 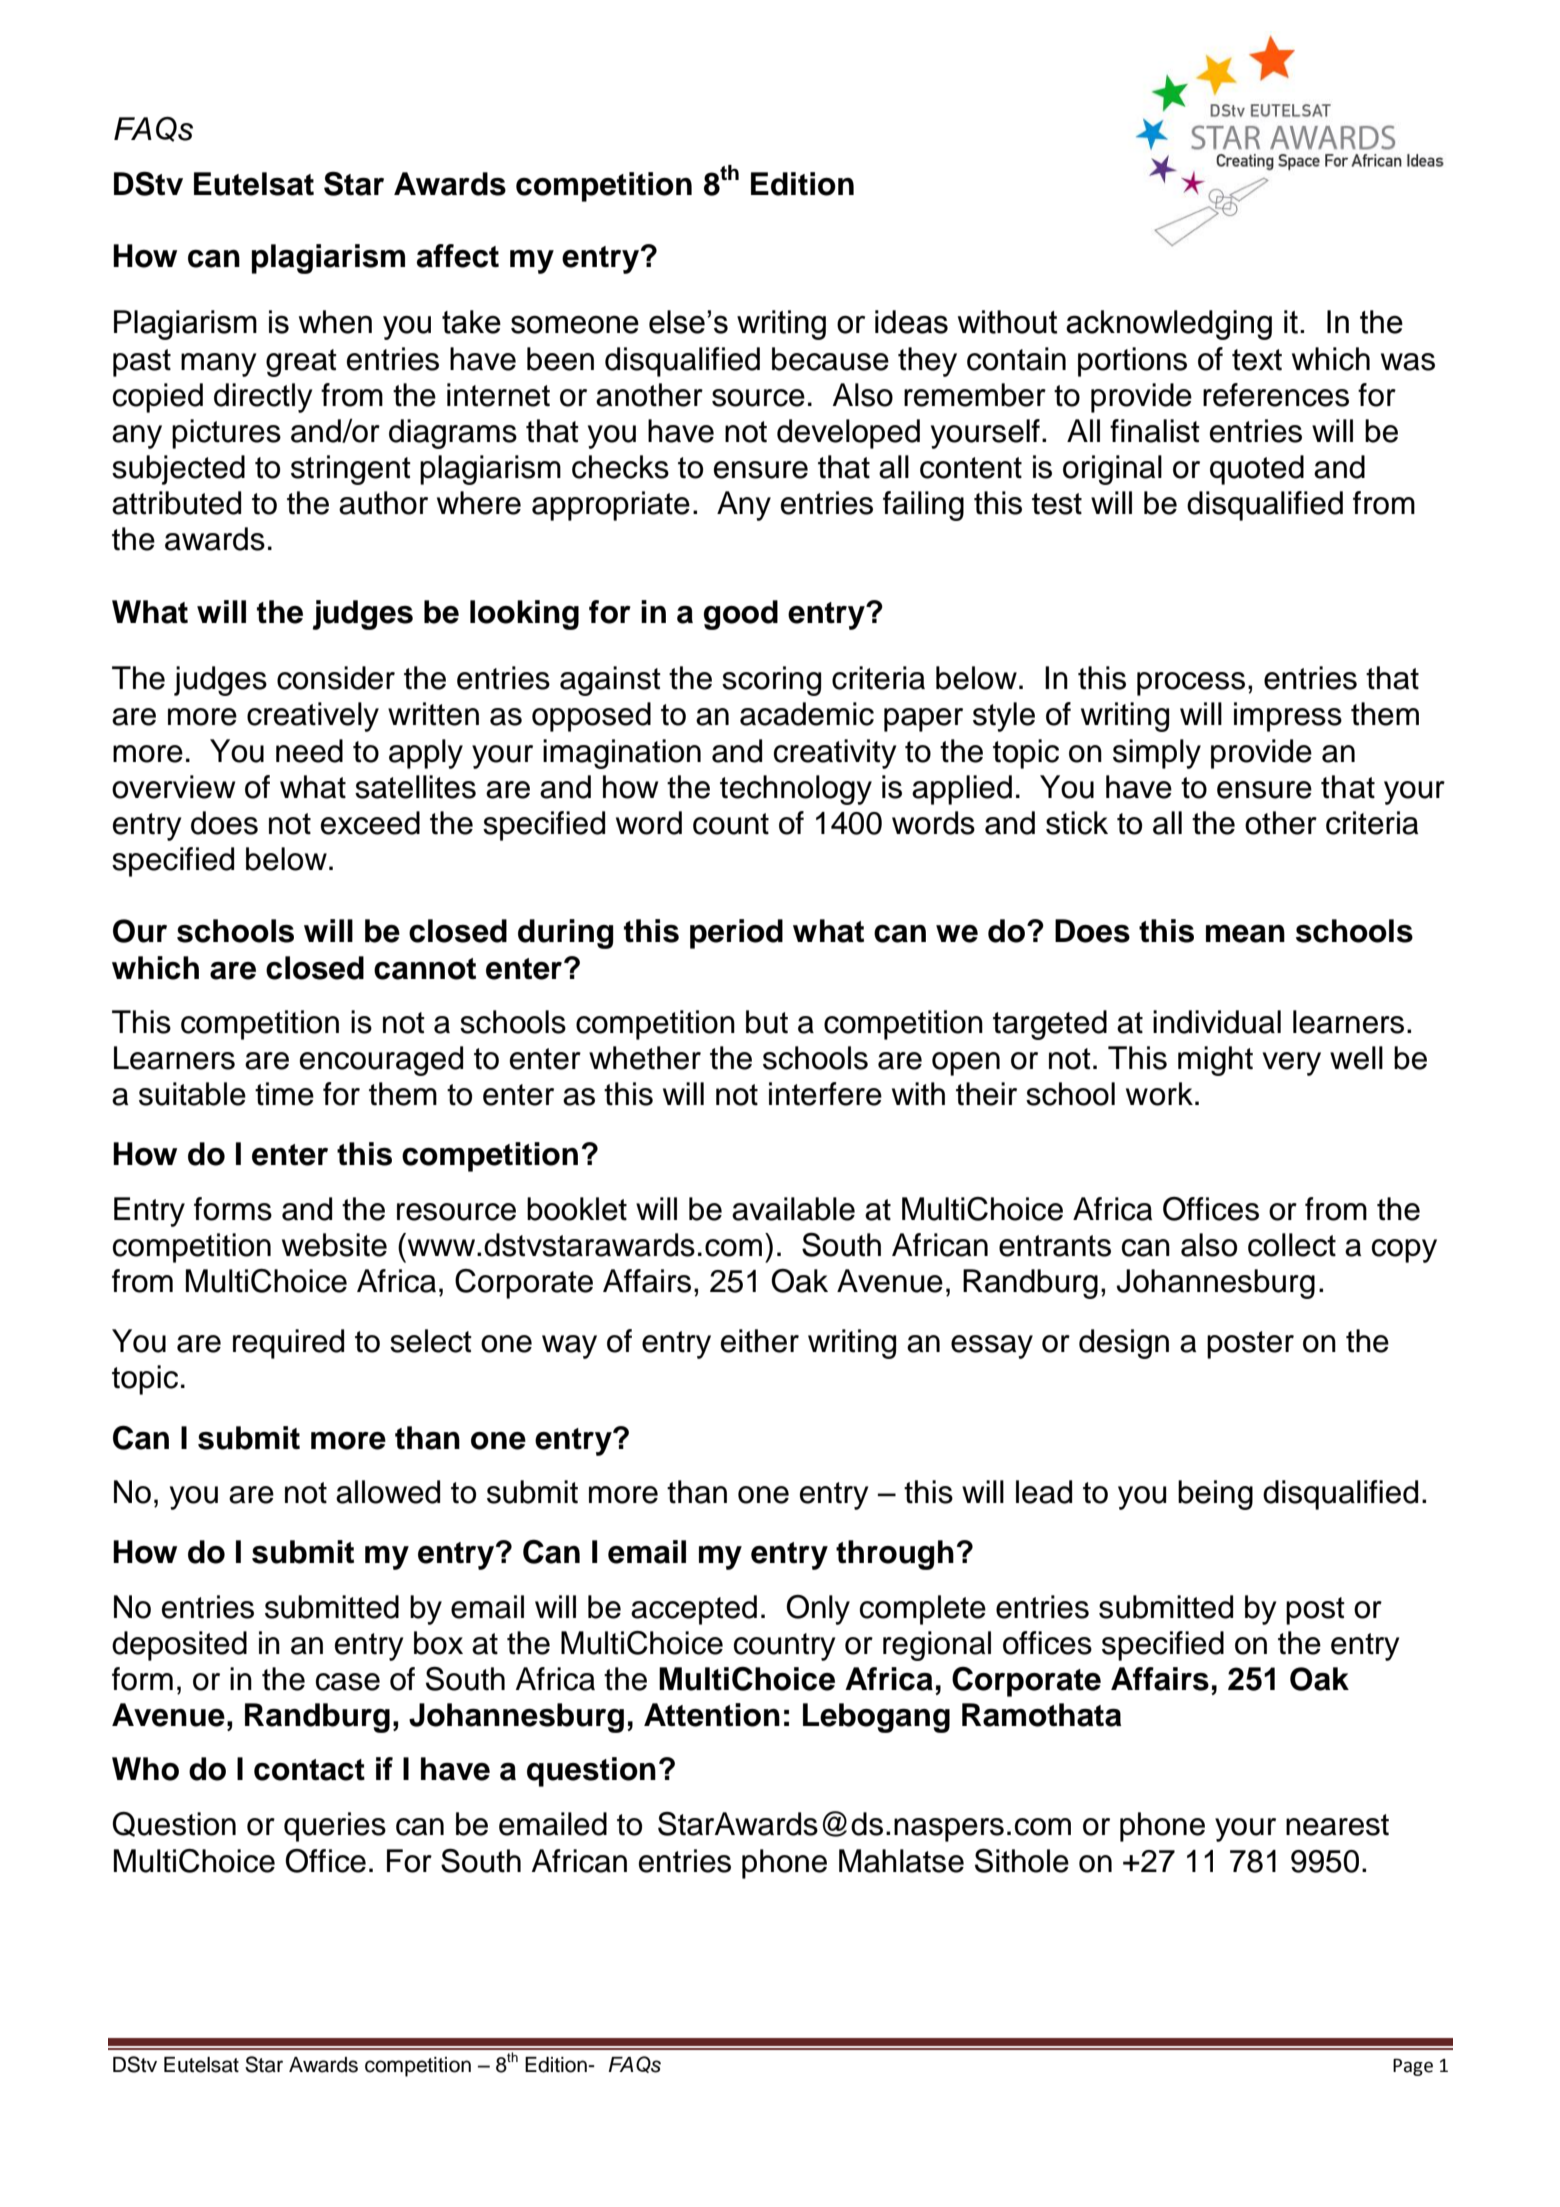 What do you see at coordinates (309, 751) in the screenshot?
I see `need` at bounding box center [309, 751].
